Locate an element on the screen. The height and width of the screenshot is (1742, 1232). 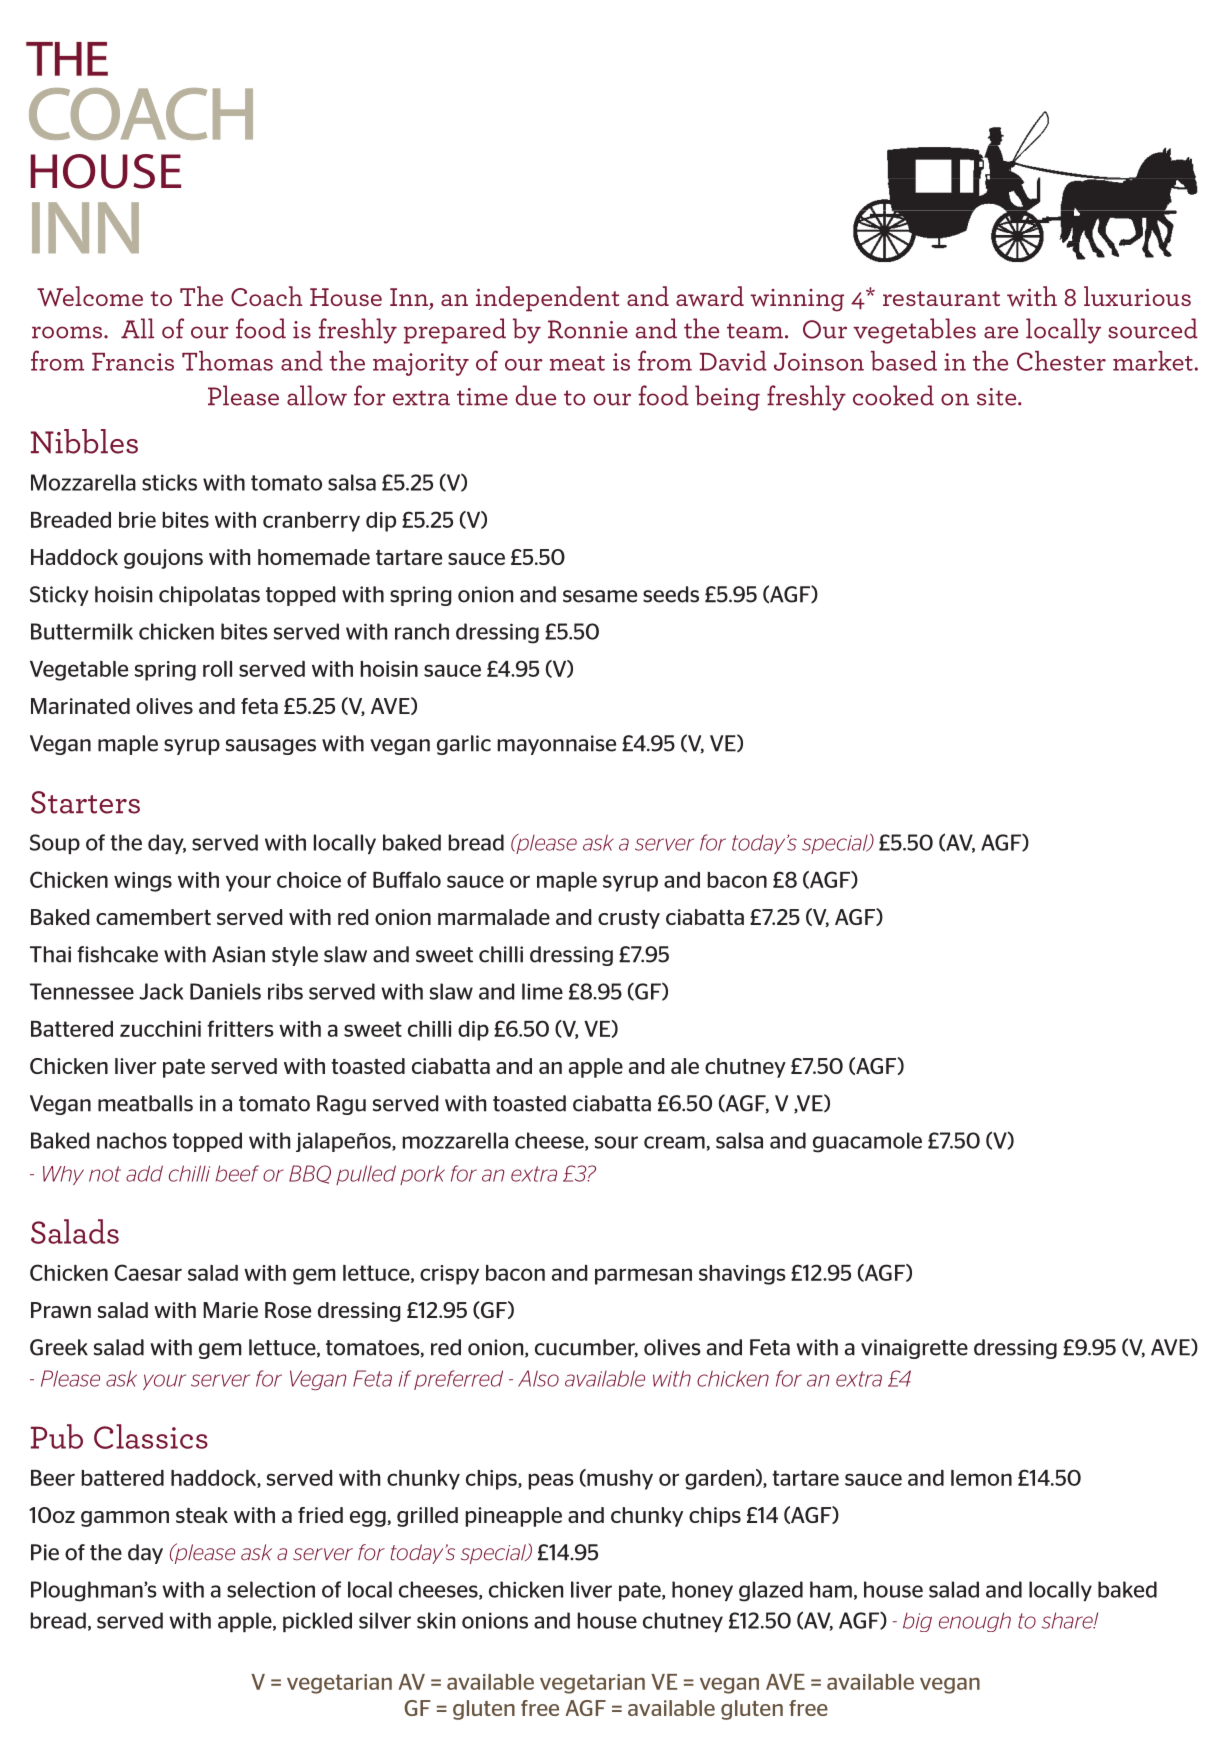
Marinated is located at coordinates (80, 706).
